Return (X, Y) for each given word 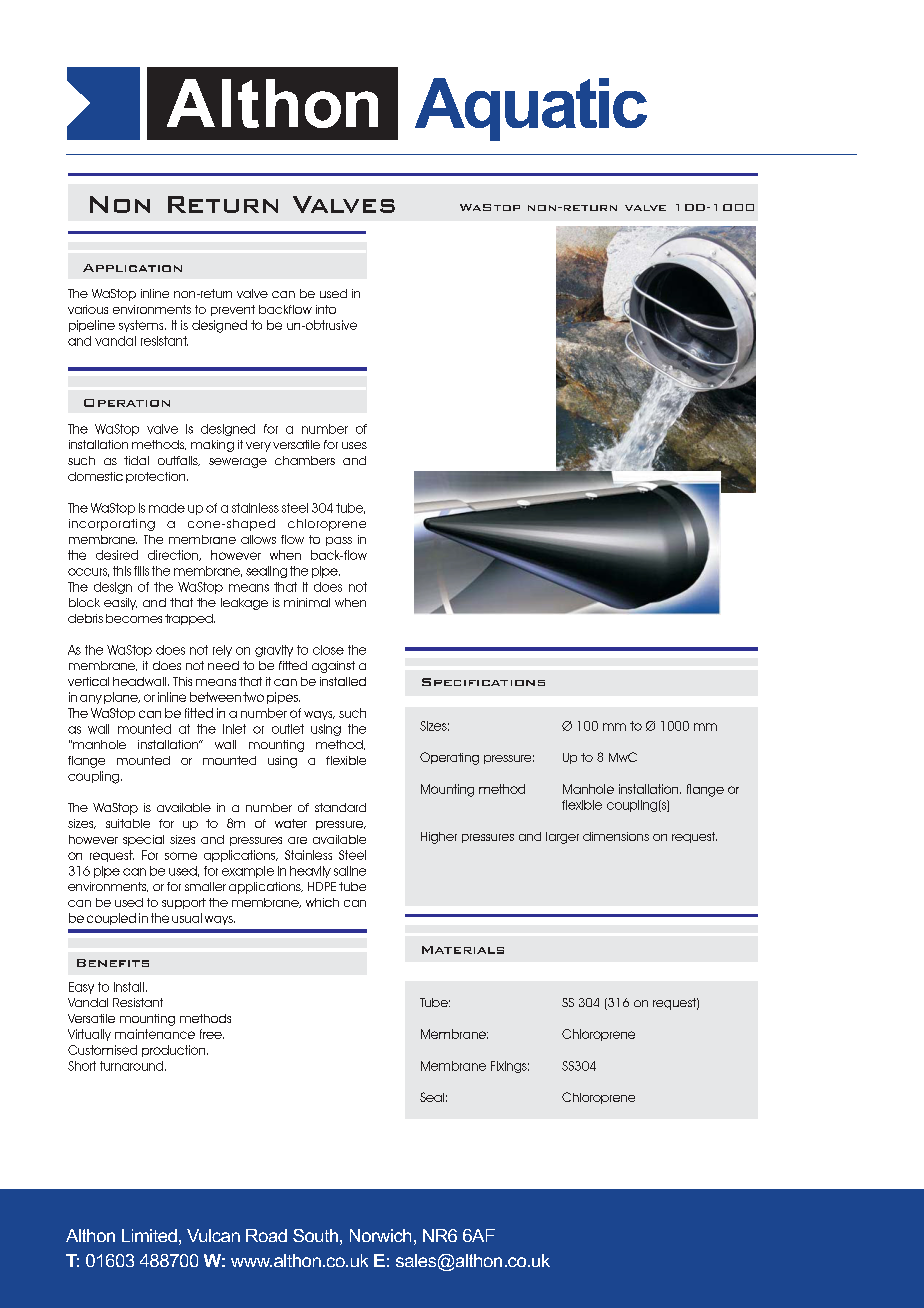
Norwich (380, 1235)
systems (142, 326)
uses (354, 445)
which (322, 902)
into (326, 309)
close (328, 650)
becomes (134, 618)
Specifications (483, 682)
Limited (149, 1235)
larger (562, 838)
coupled (111, 919)
